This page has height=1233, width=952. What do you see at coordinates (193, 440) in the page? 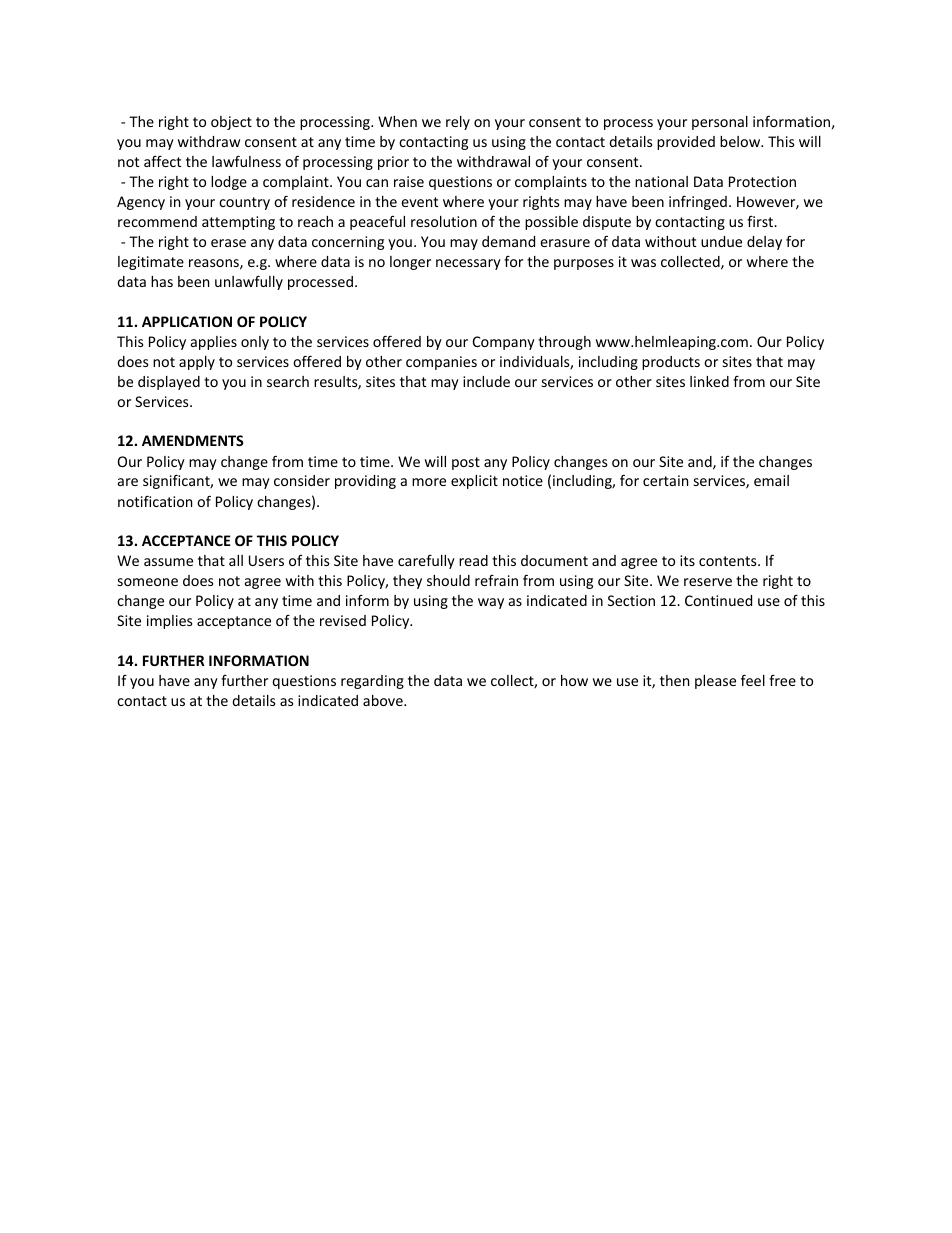
I see `AMENDMENTS` at bounding box center [193, 440].
